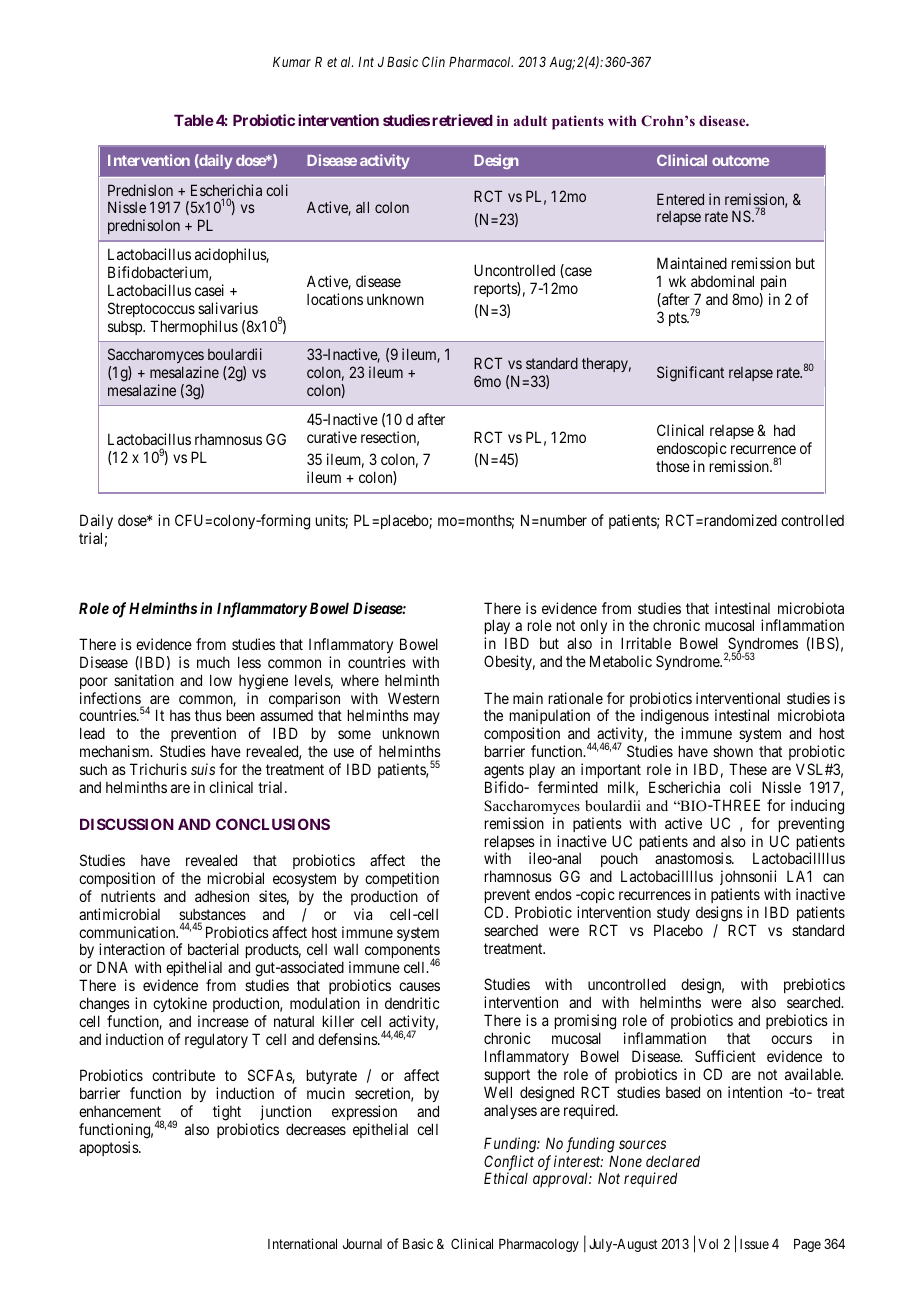 Image resolution: width=924 pixels, height=1308 pixels. What do you see at coordinates (506, 1178) in the screenshot?
I see `Ethical` at bounding box center [506, 1178].
